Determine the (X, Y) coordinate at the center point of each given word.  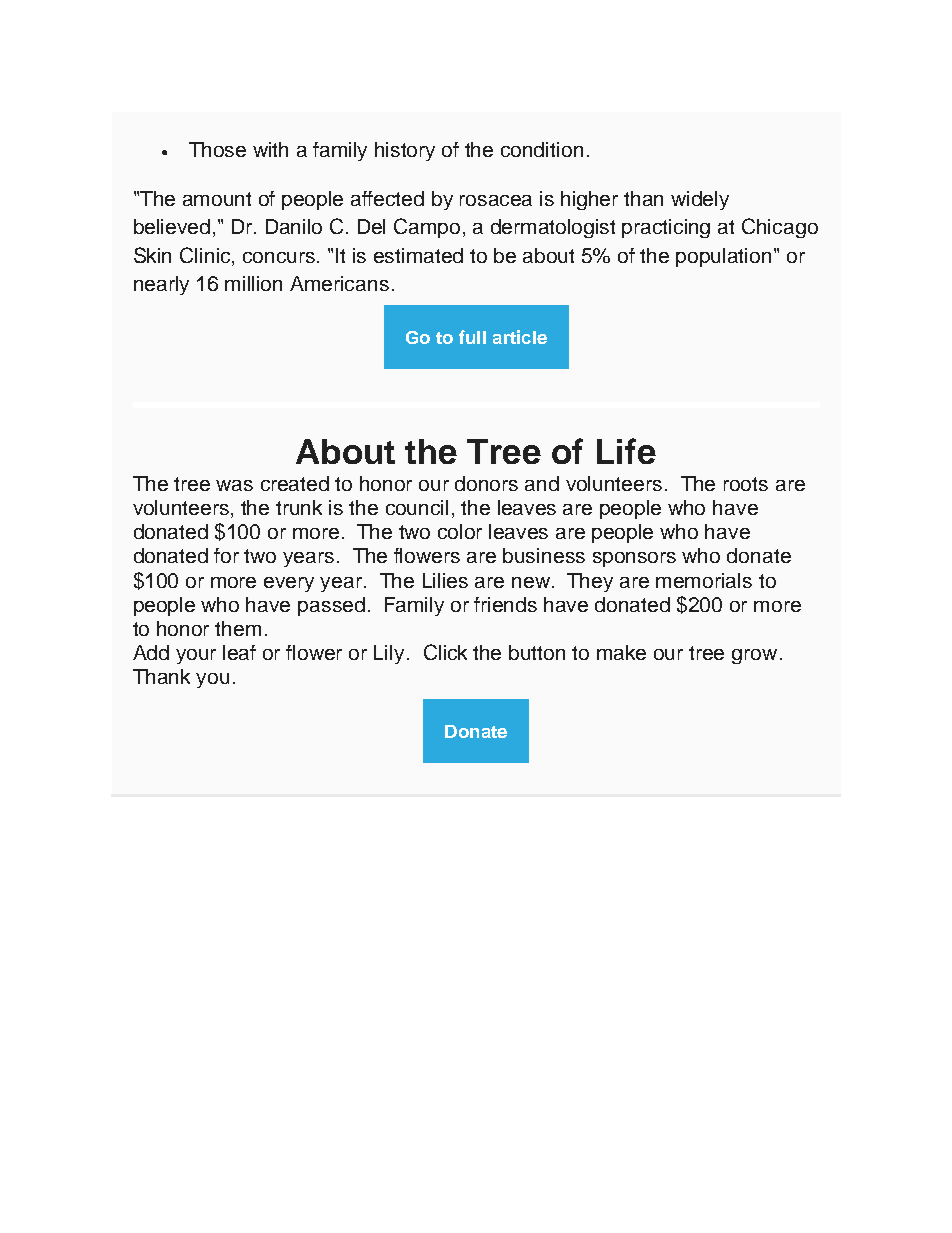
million (253, 283)
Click (445, 652)
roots (746, 484)
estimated (418, 255)
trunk (299, 507)
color (460, 531)
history (405, 151)
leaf (239, 652)
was (234, 485)
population (723, 257)
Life (626, 451)
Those (217, 149)
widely (700, 200)
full (472, 337)
